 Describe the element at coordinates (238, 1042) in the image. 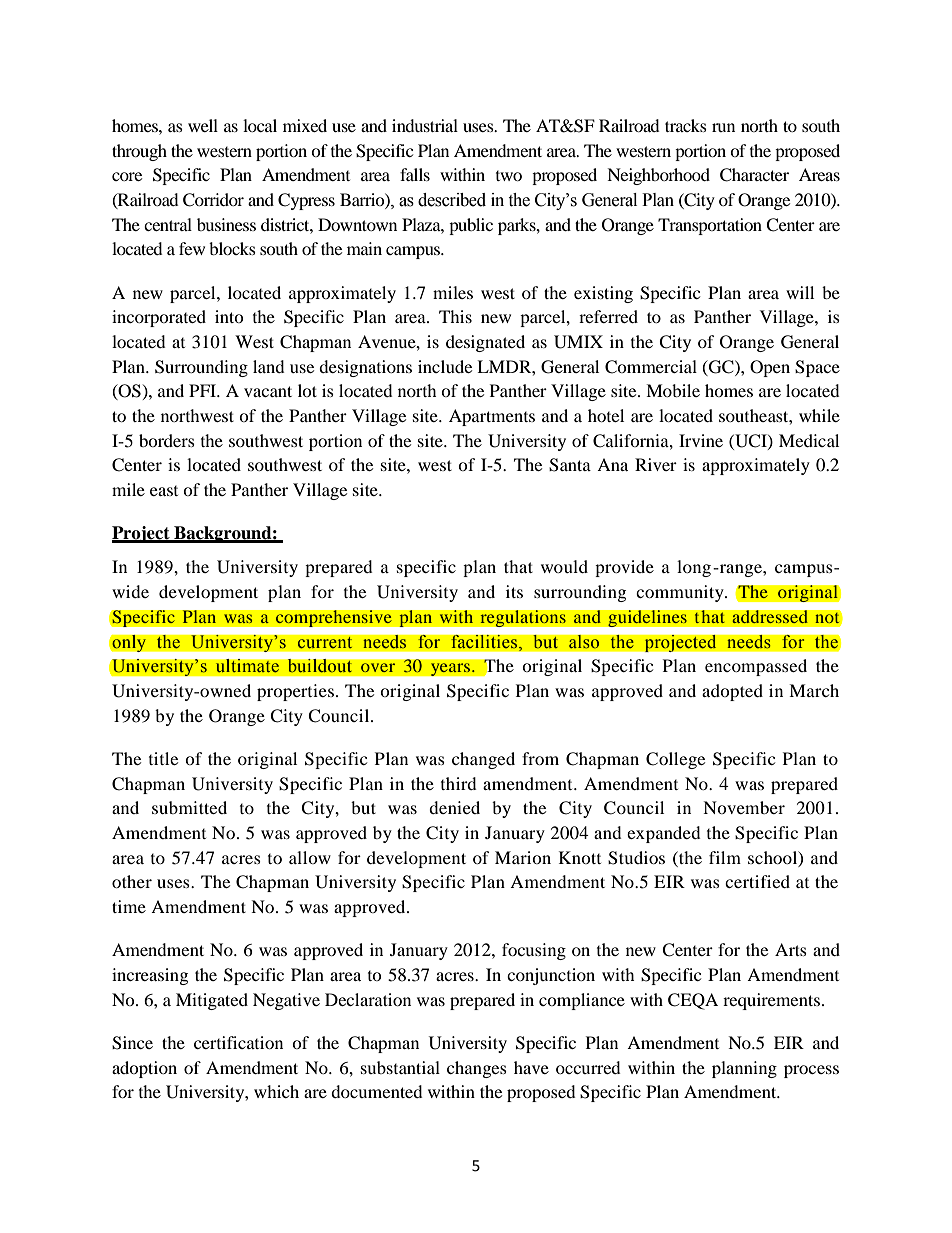

I see `certification` at that location.
